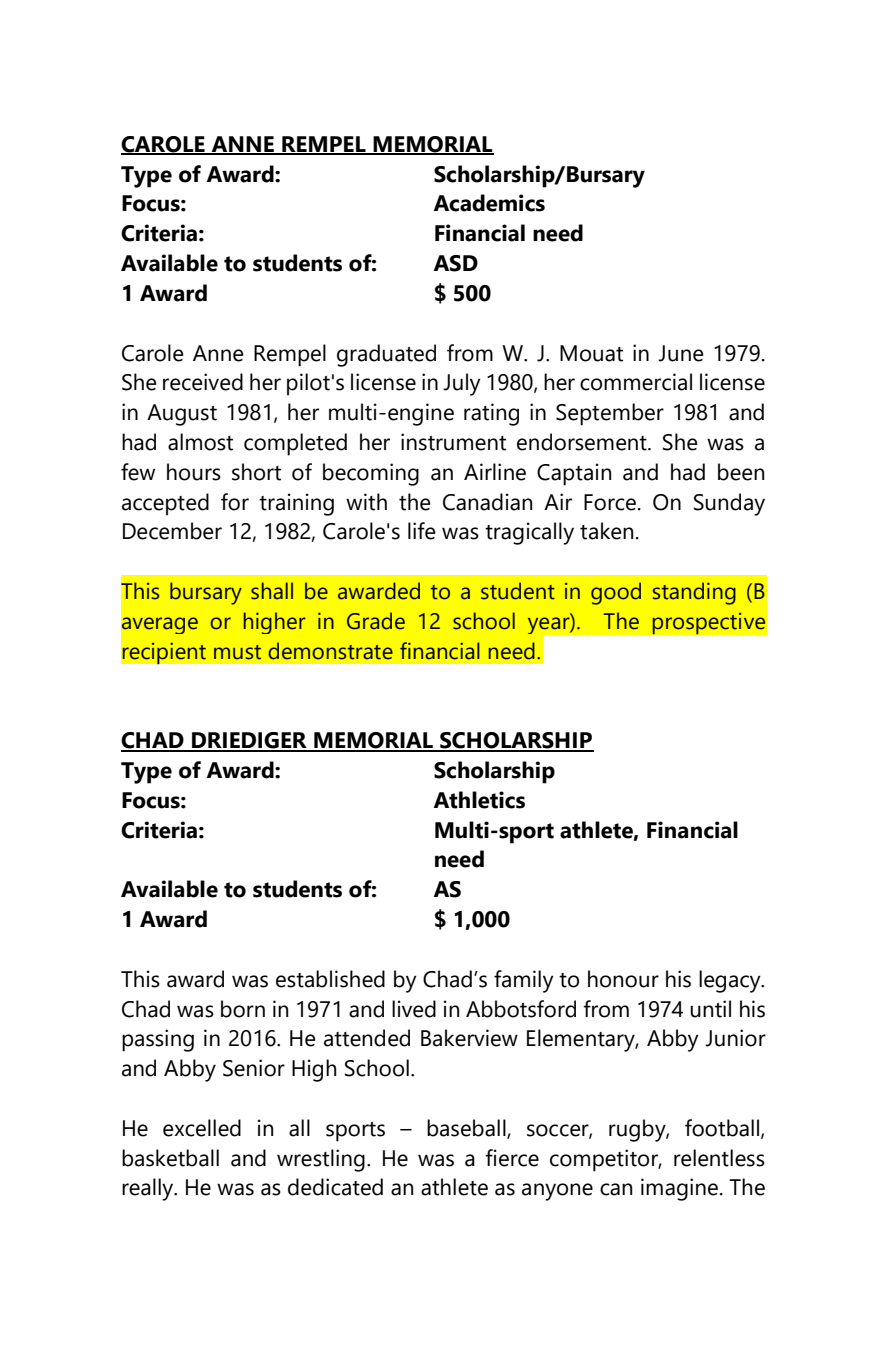 The width and height of the document is (887, 1372). I want to click on June, so click(681, 353).
